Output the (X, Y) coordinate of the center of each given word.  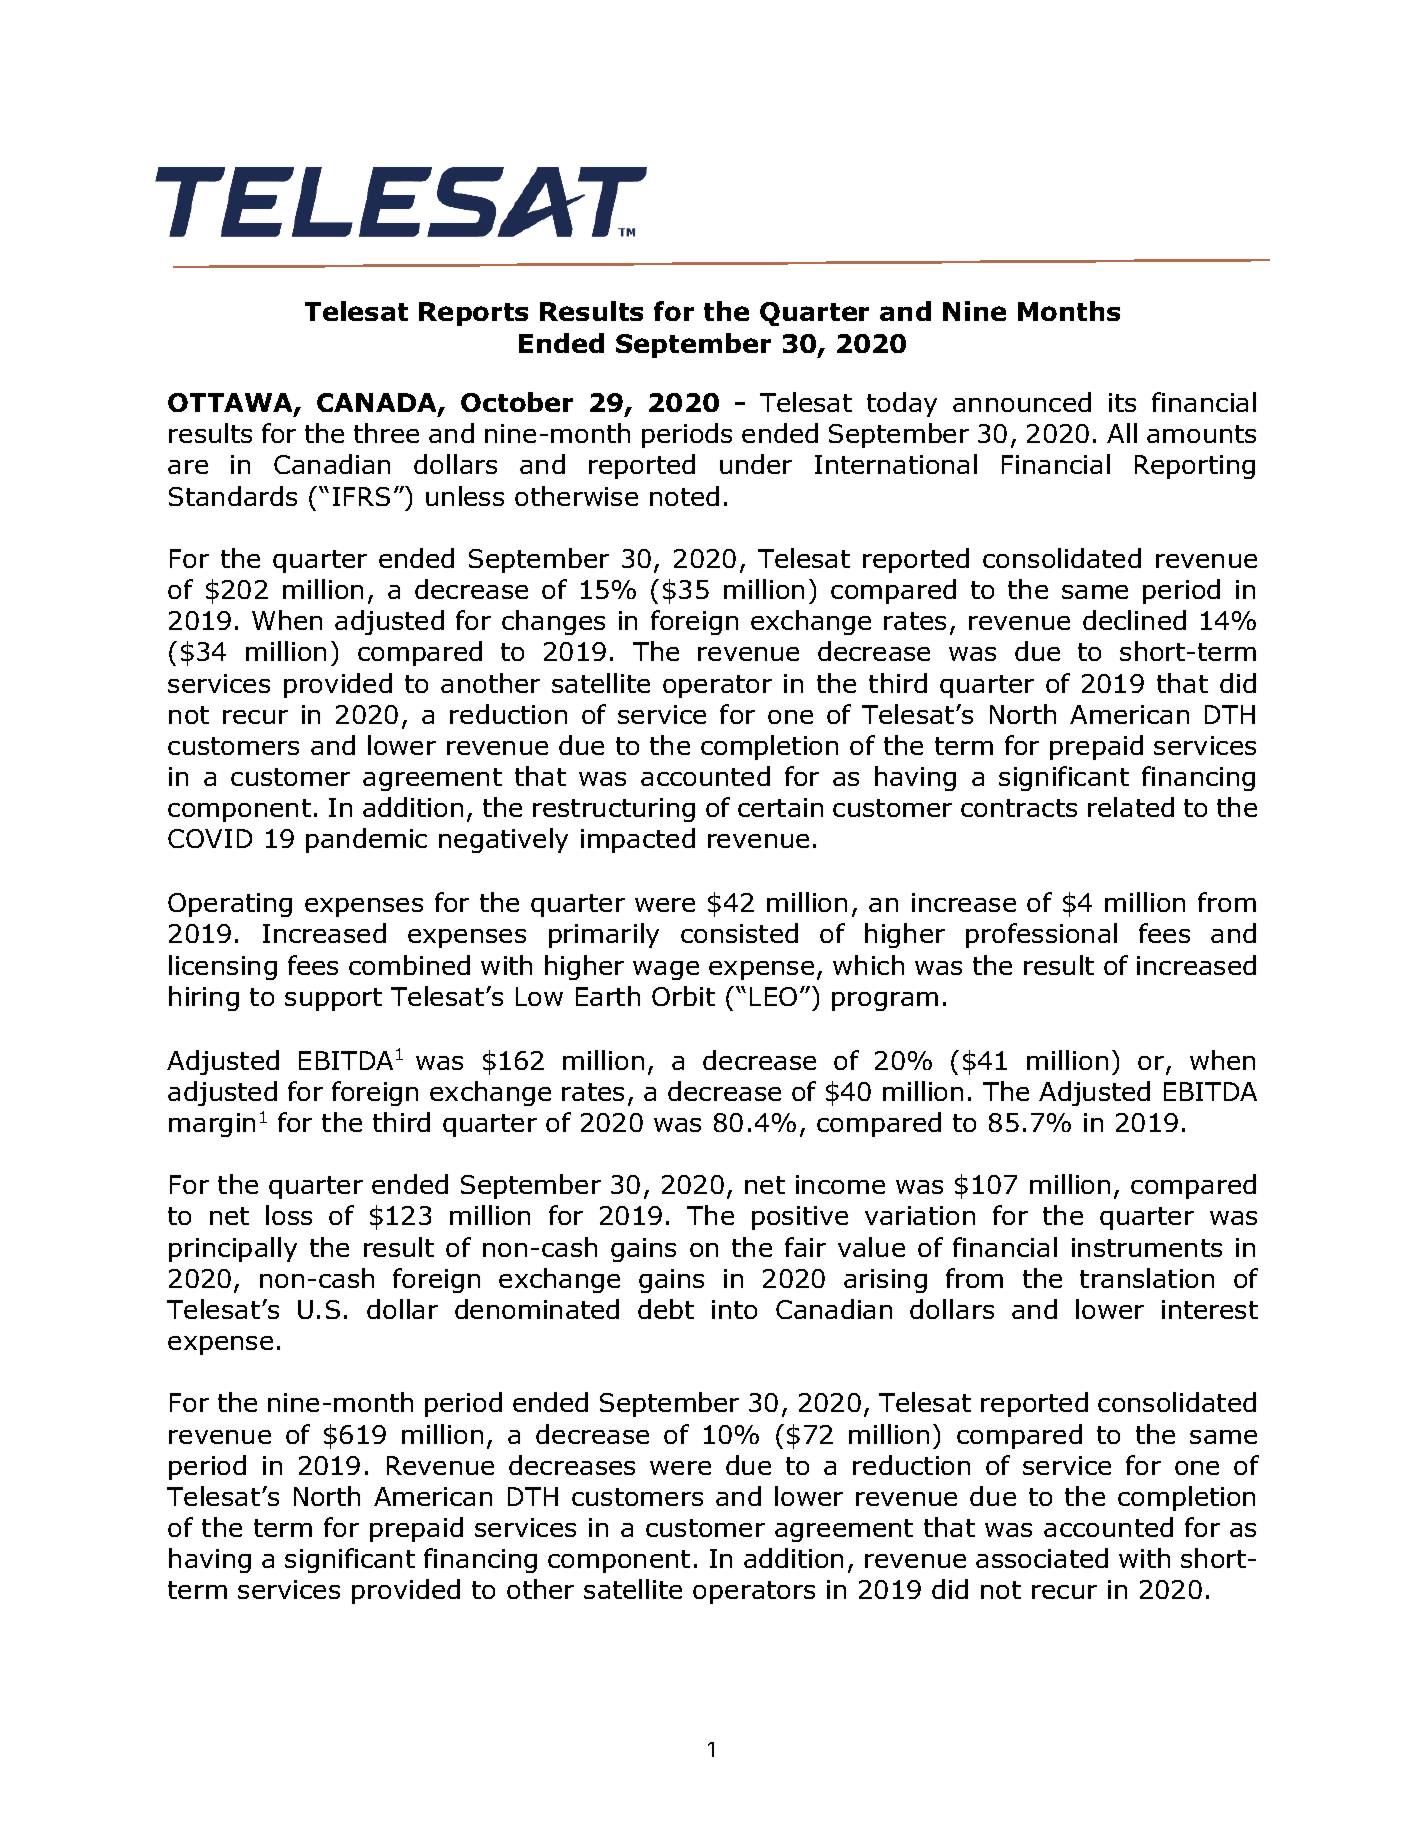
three (386, 433)
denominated (537, 1309)
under (756, 464)
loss (289, 1215)
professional (1041, 935)
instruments (1147, 1247)
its (1122, 402)
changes (553, 622)
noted (684, 496)
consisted (739, 933)
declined (1134, 620)
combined (409, 965)
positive (800, 1218)
